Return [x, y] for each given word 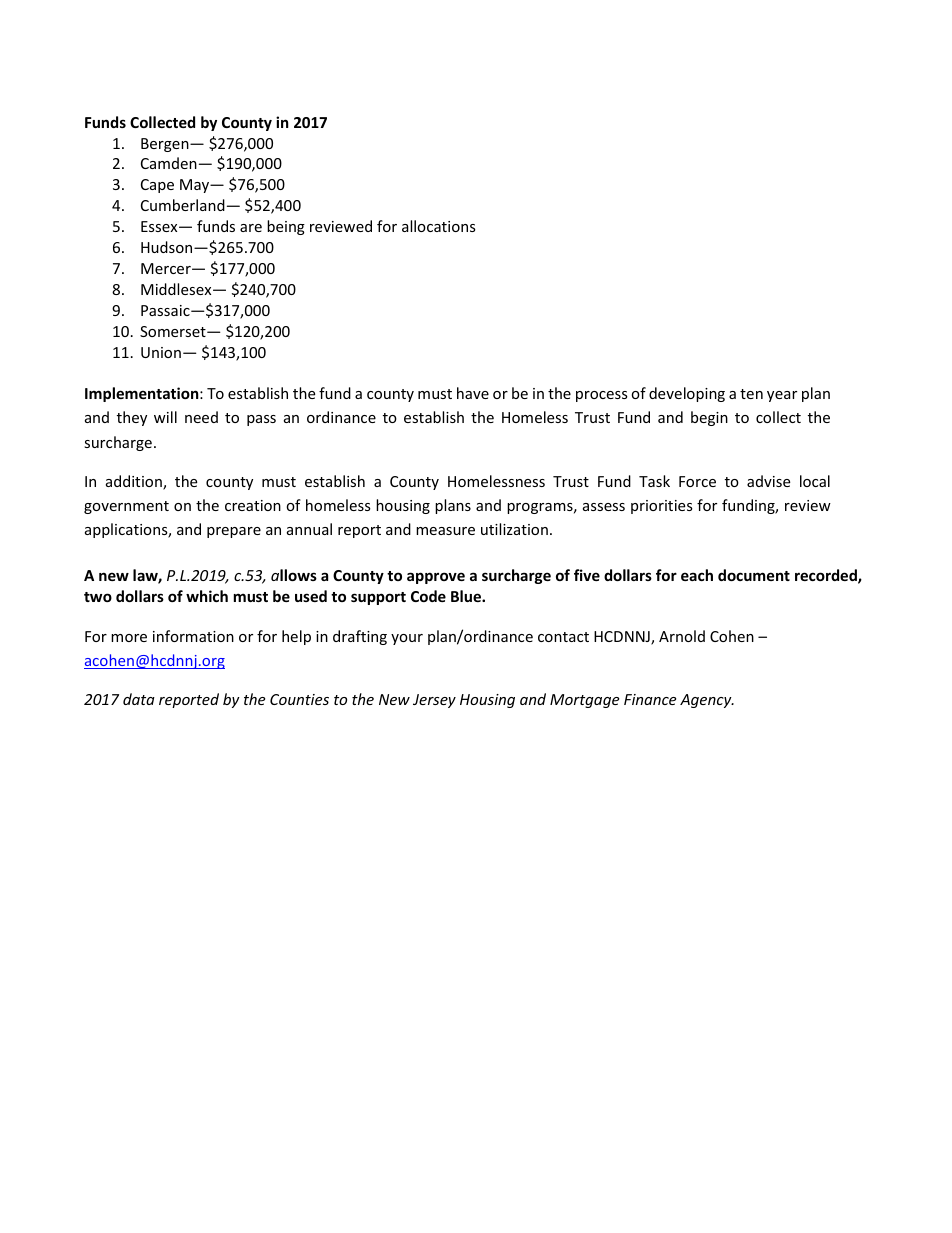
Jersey [434, 701]
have [473, 393]
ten [751, 394]
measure [445, 531]
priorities [662, 507]
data [139, 699]
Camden [169, 163]
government [126, 507]
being [286, 227]
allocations [439, 226]
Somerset [174, 331]
